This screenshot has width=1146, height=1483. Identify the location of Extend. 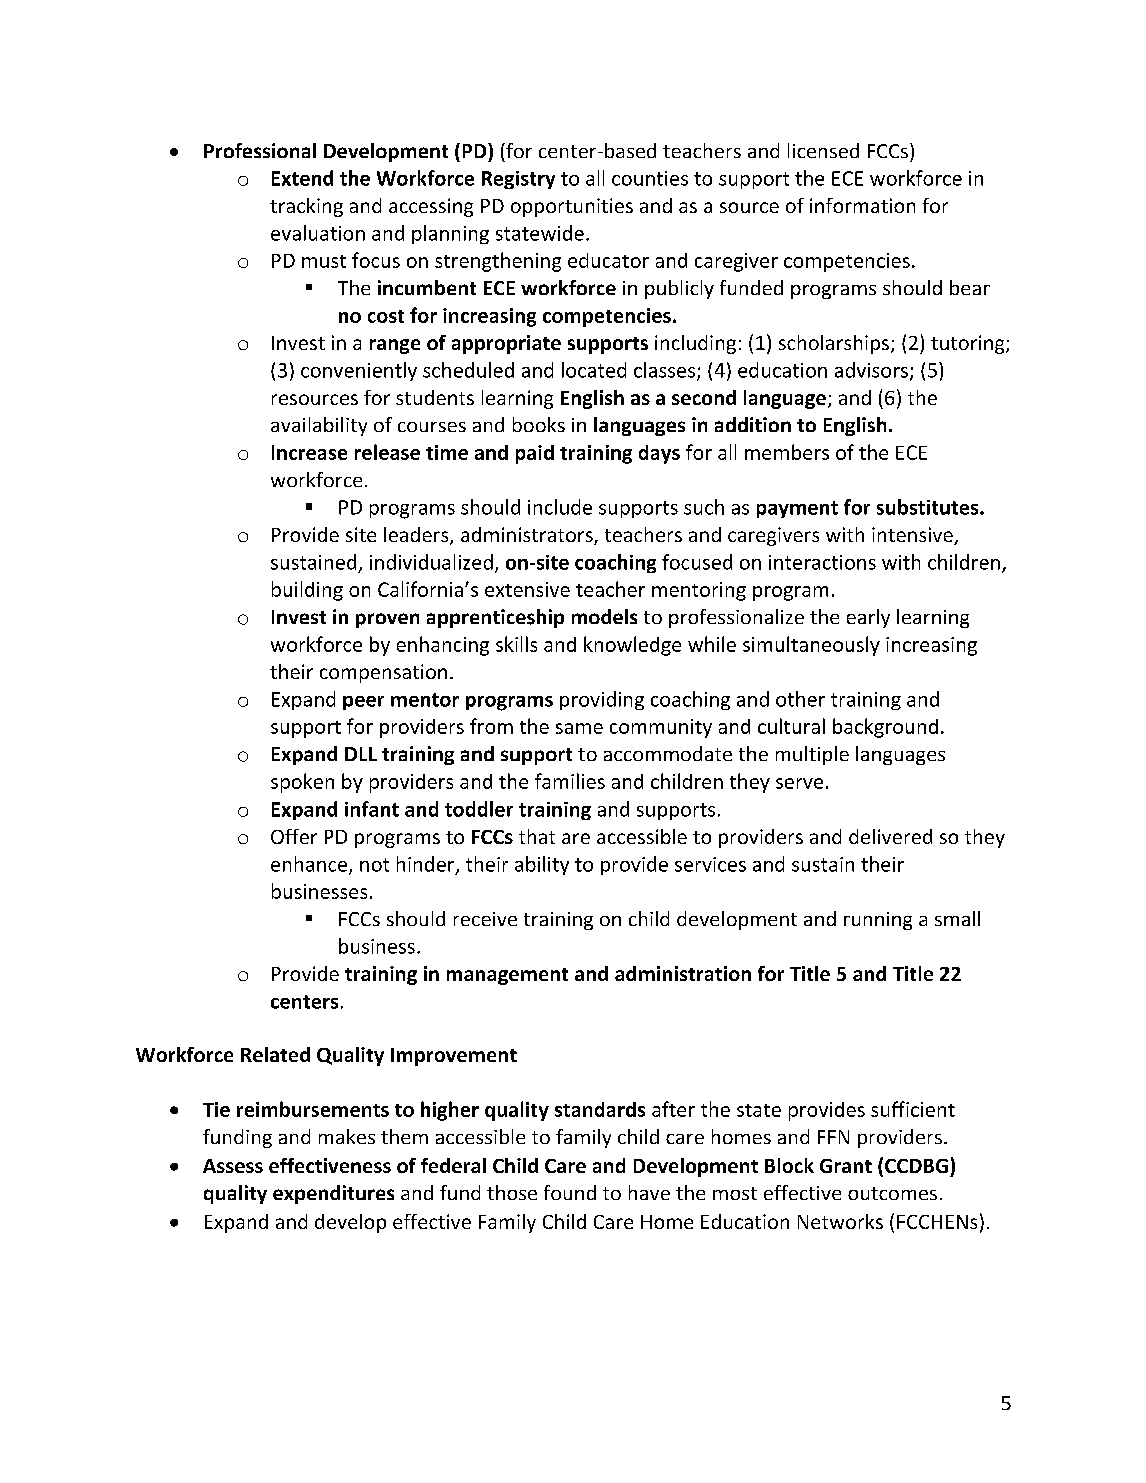
(302, 178).
